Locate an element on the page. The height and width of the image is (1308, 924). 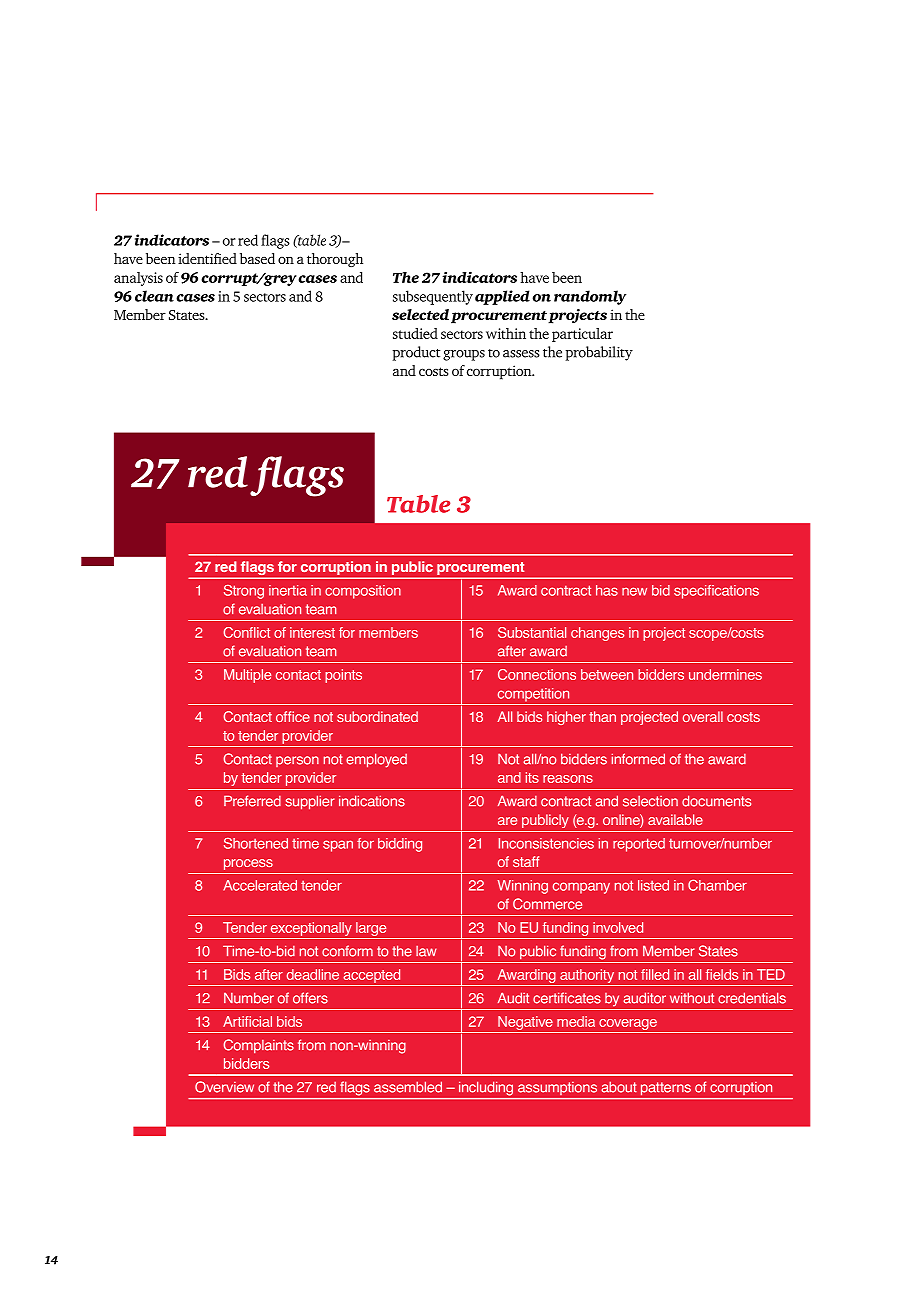
assembled is located at coordinates (408, 1087).
